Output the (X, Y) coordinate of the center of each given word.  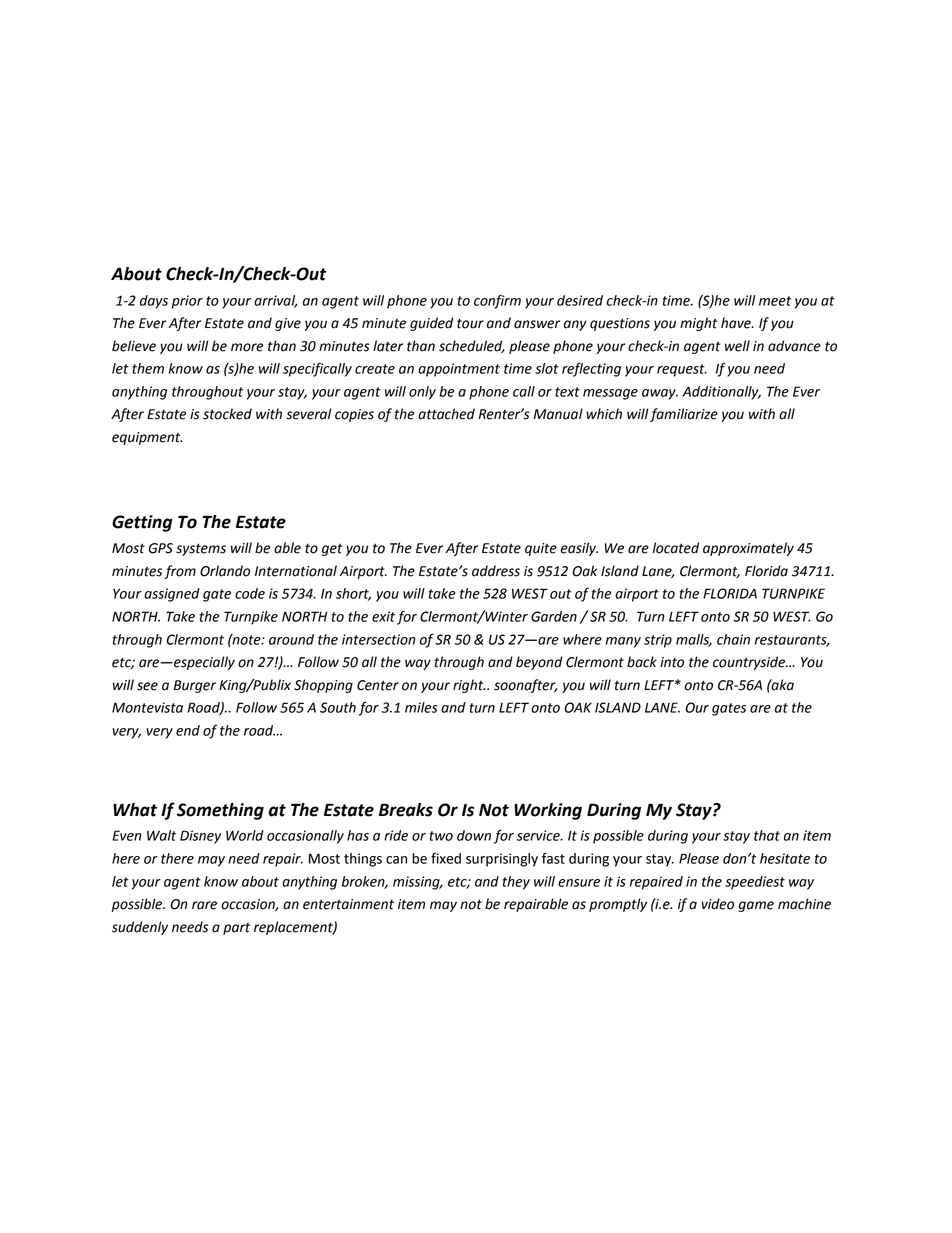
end (188, 730)
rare (204, 905)
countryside (750, 663)
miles (421, 707)
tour (470, 323)
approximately (748, 549)
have (737, 323)
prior (187, 302)
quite (541, 549)
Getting (142, 523)
